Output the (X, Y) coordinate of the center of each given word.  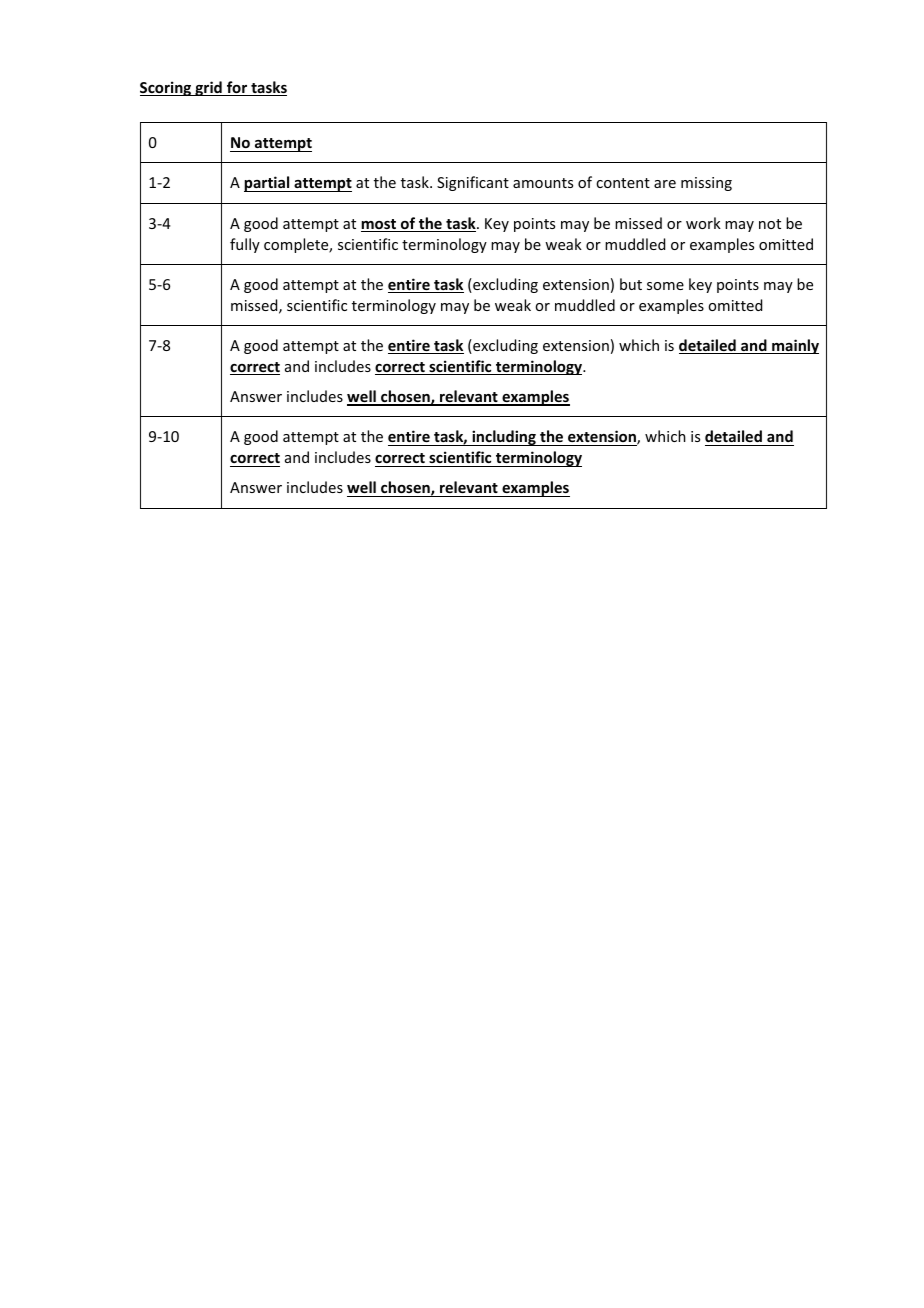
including (504, 438)
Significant (473, 183)
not (770, 224)
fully (245, 245)
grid (208, 88)
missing (706, 184)
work (703, 223)
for (237, 88)
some (665, 286)
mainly (794, 346)
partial (268, 184)
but (631, 284)
